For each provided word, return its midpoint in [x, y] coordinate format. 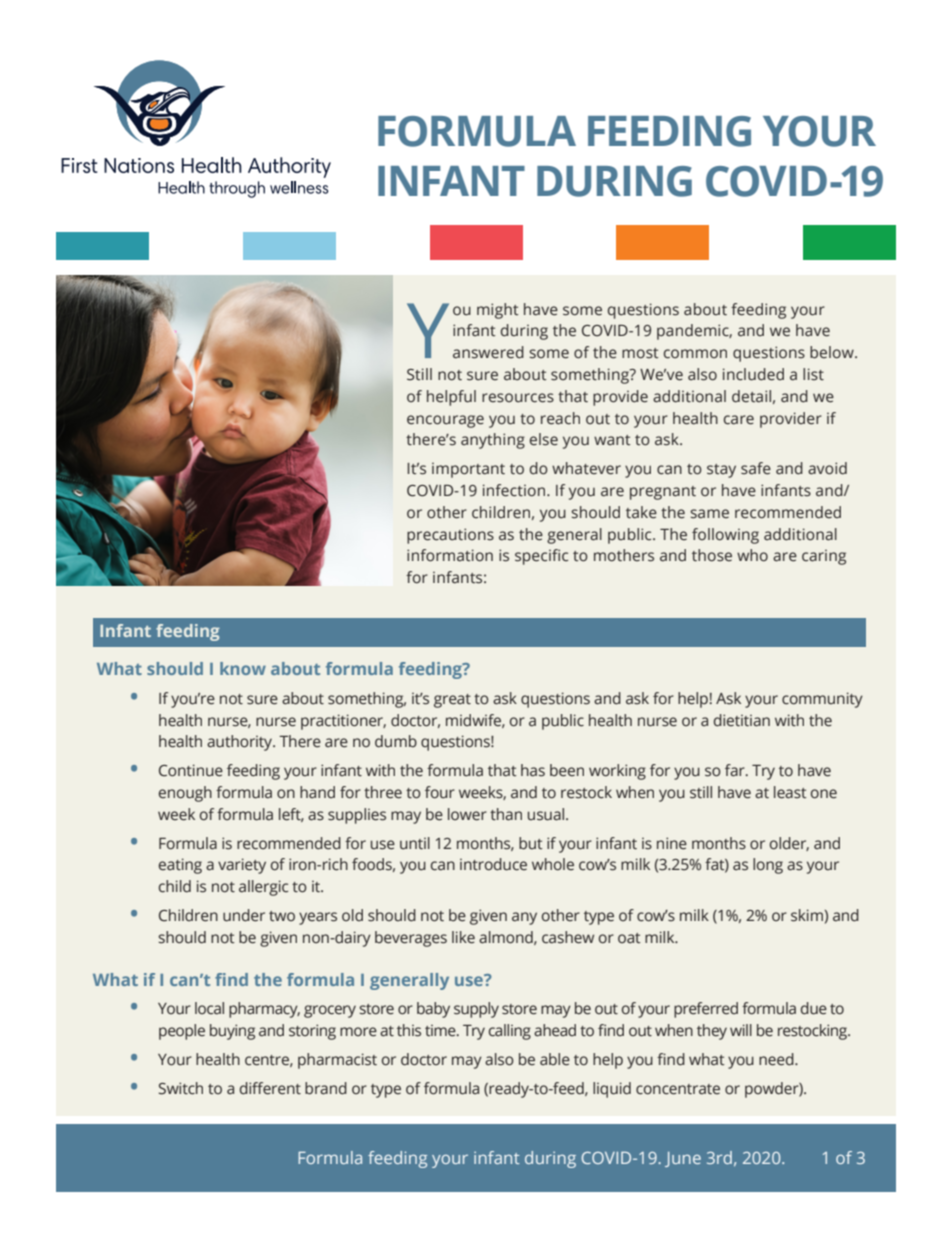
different [270, 1088]
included [753, 374]
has [533, 770]
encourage [445, 421]
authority [241, 743]
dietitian [742, 720]
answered [488, 352]
